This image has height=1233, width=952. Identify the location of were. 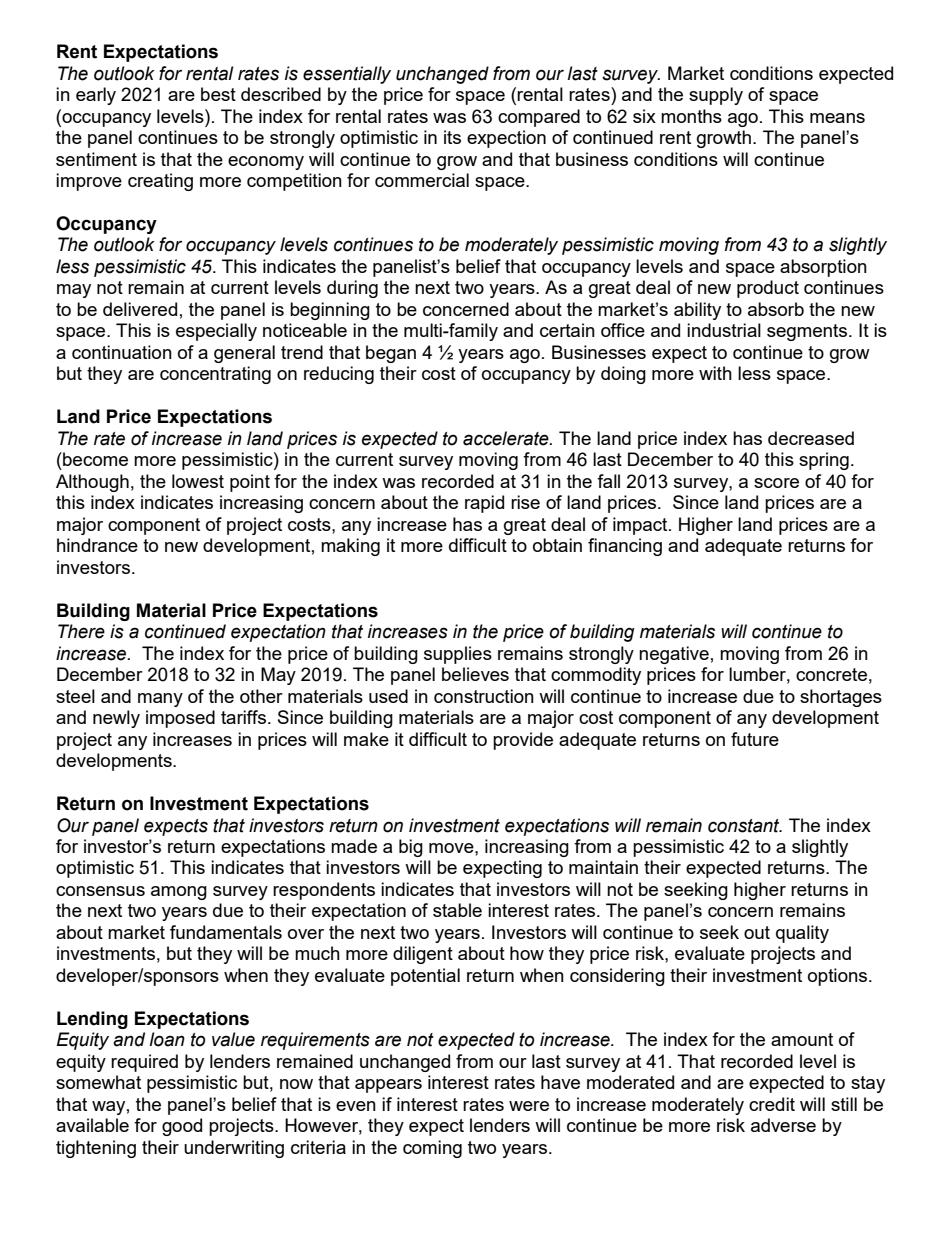
(529, 1106).
